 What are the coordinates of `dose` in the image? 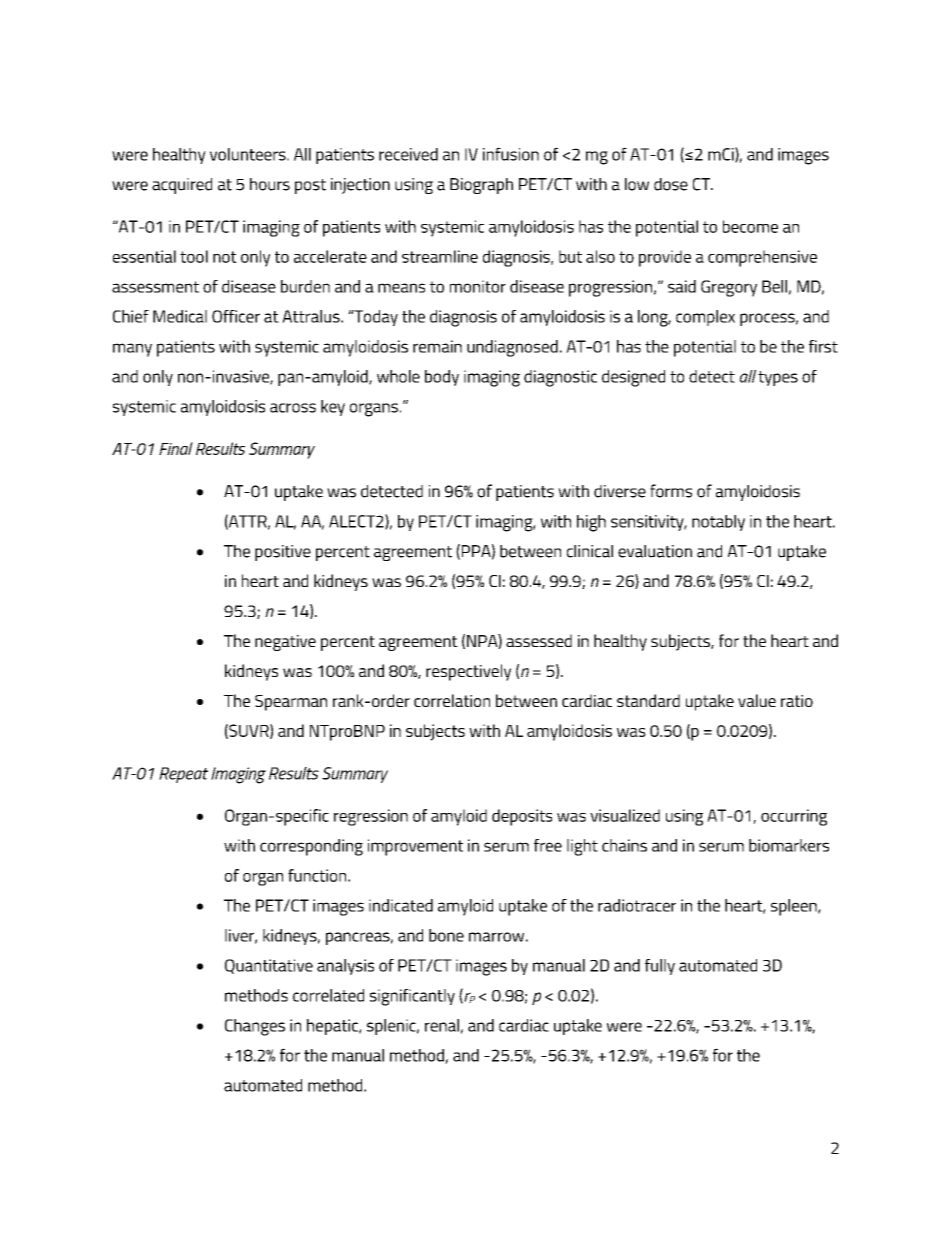 It's located at (671, 184).
